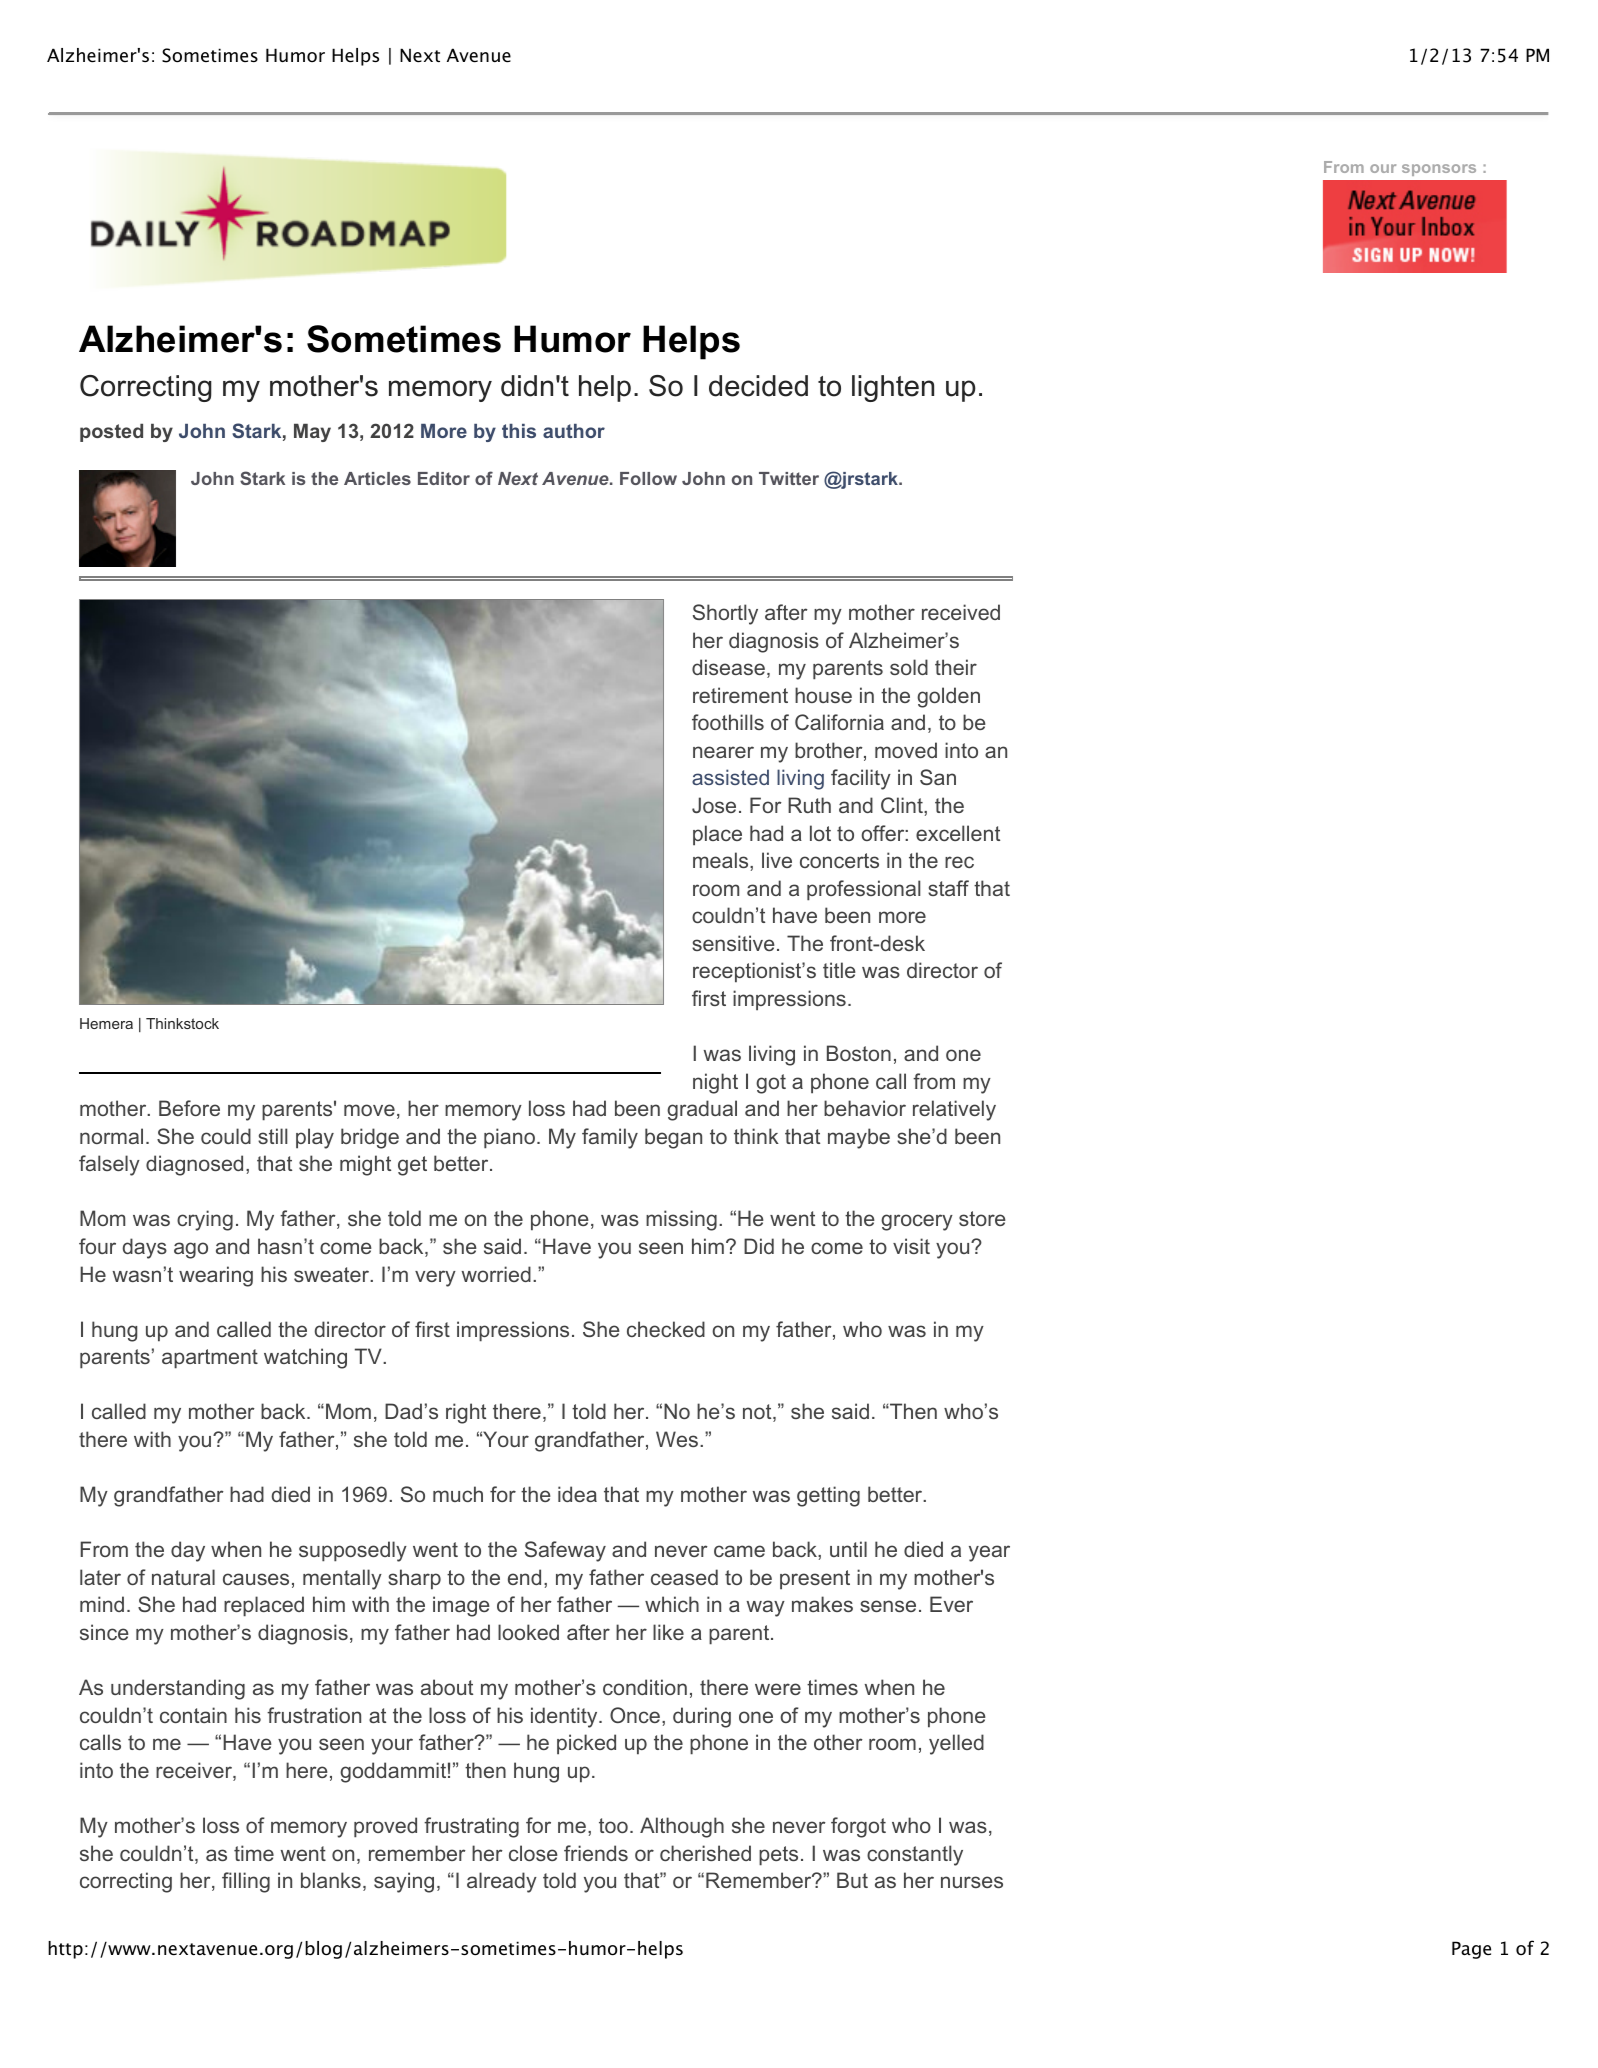 The height and width of the screenshot is (2068, 1598). Describe the element at coordinates (106, 1023) in the screenshot. I see `Hemera` at that location.
